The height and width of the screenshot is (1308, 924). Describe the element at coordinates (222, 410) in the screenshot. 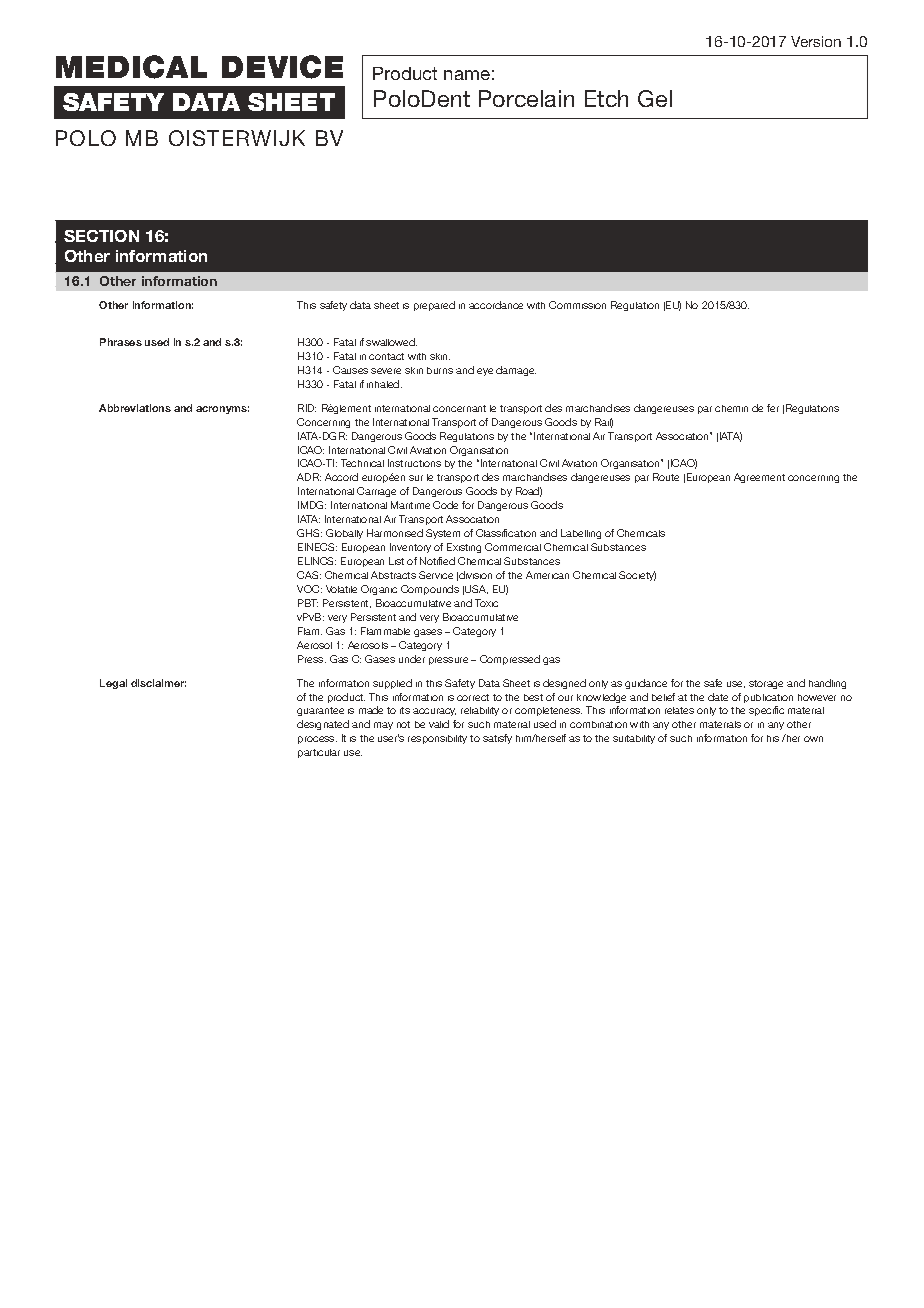

I see `acronyms` at that location.
